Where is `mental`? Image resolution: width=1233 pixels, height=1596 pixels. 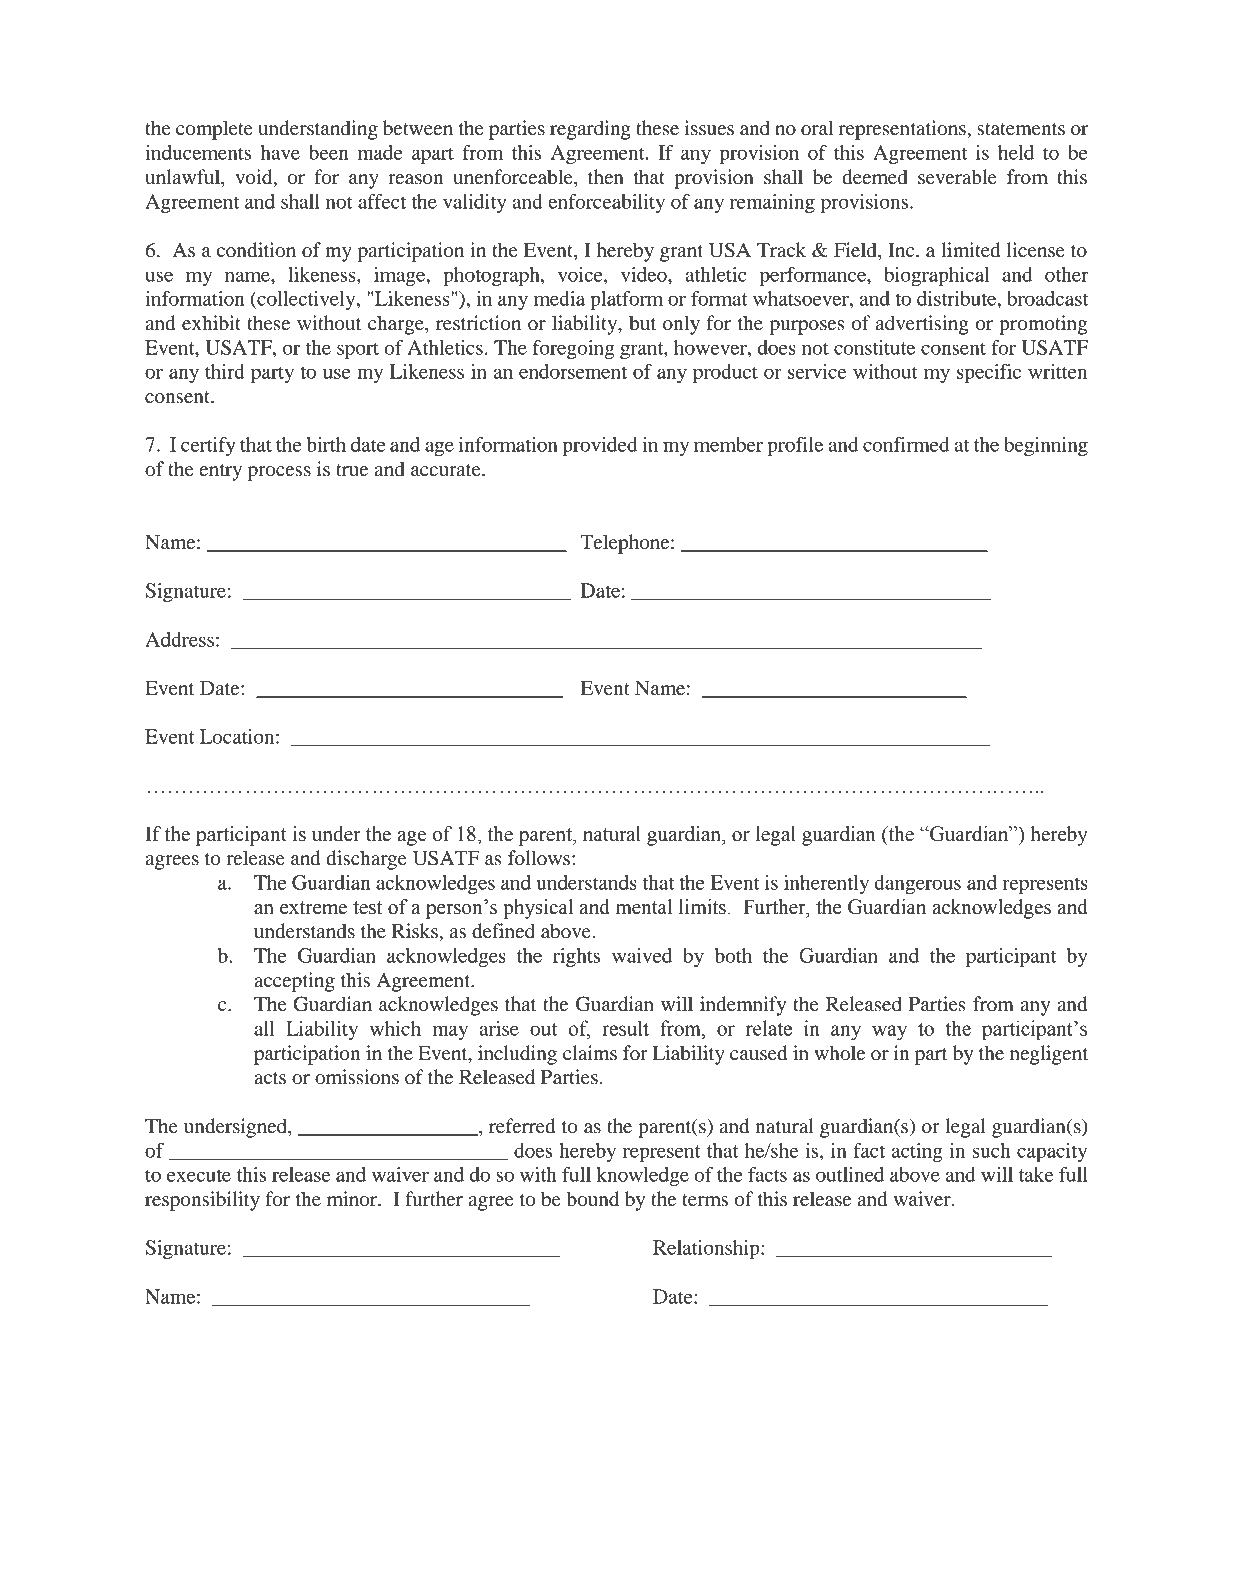 mental is located at coordinates (644, 907).
